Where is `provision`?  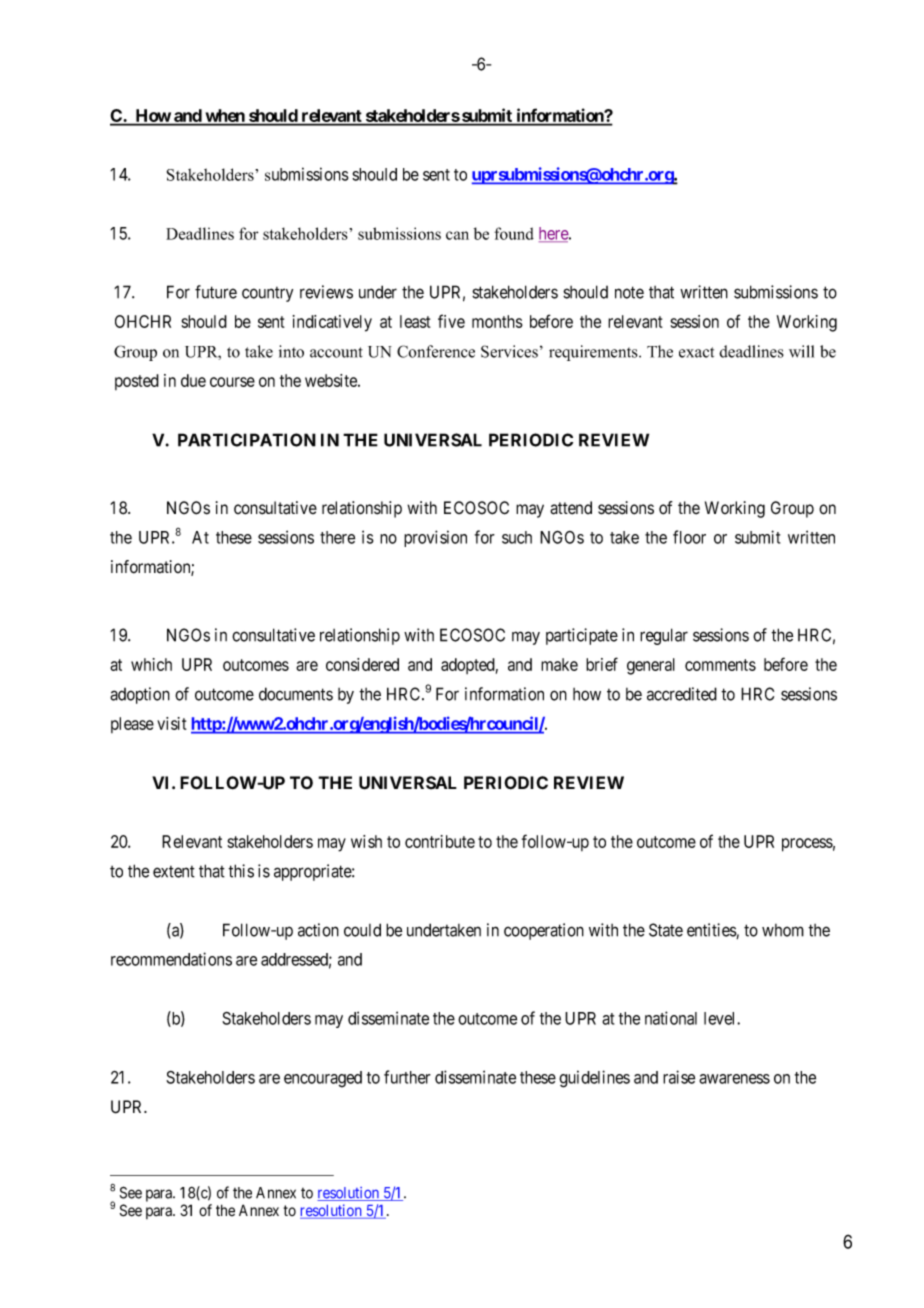
provision is located at coordinates (435, 538).
